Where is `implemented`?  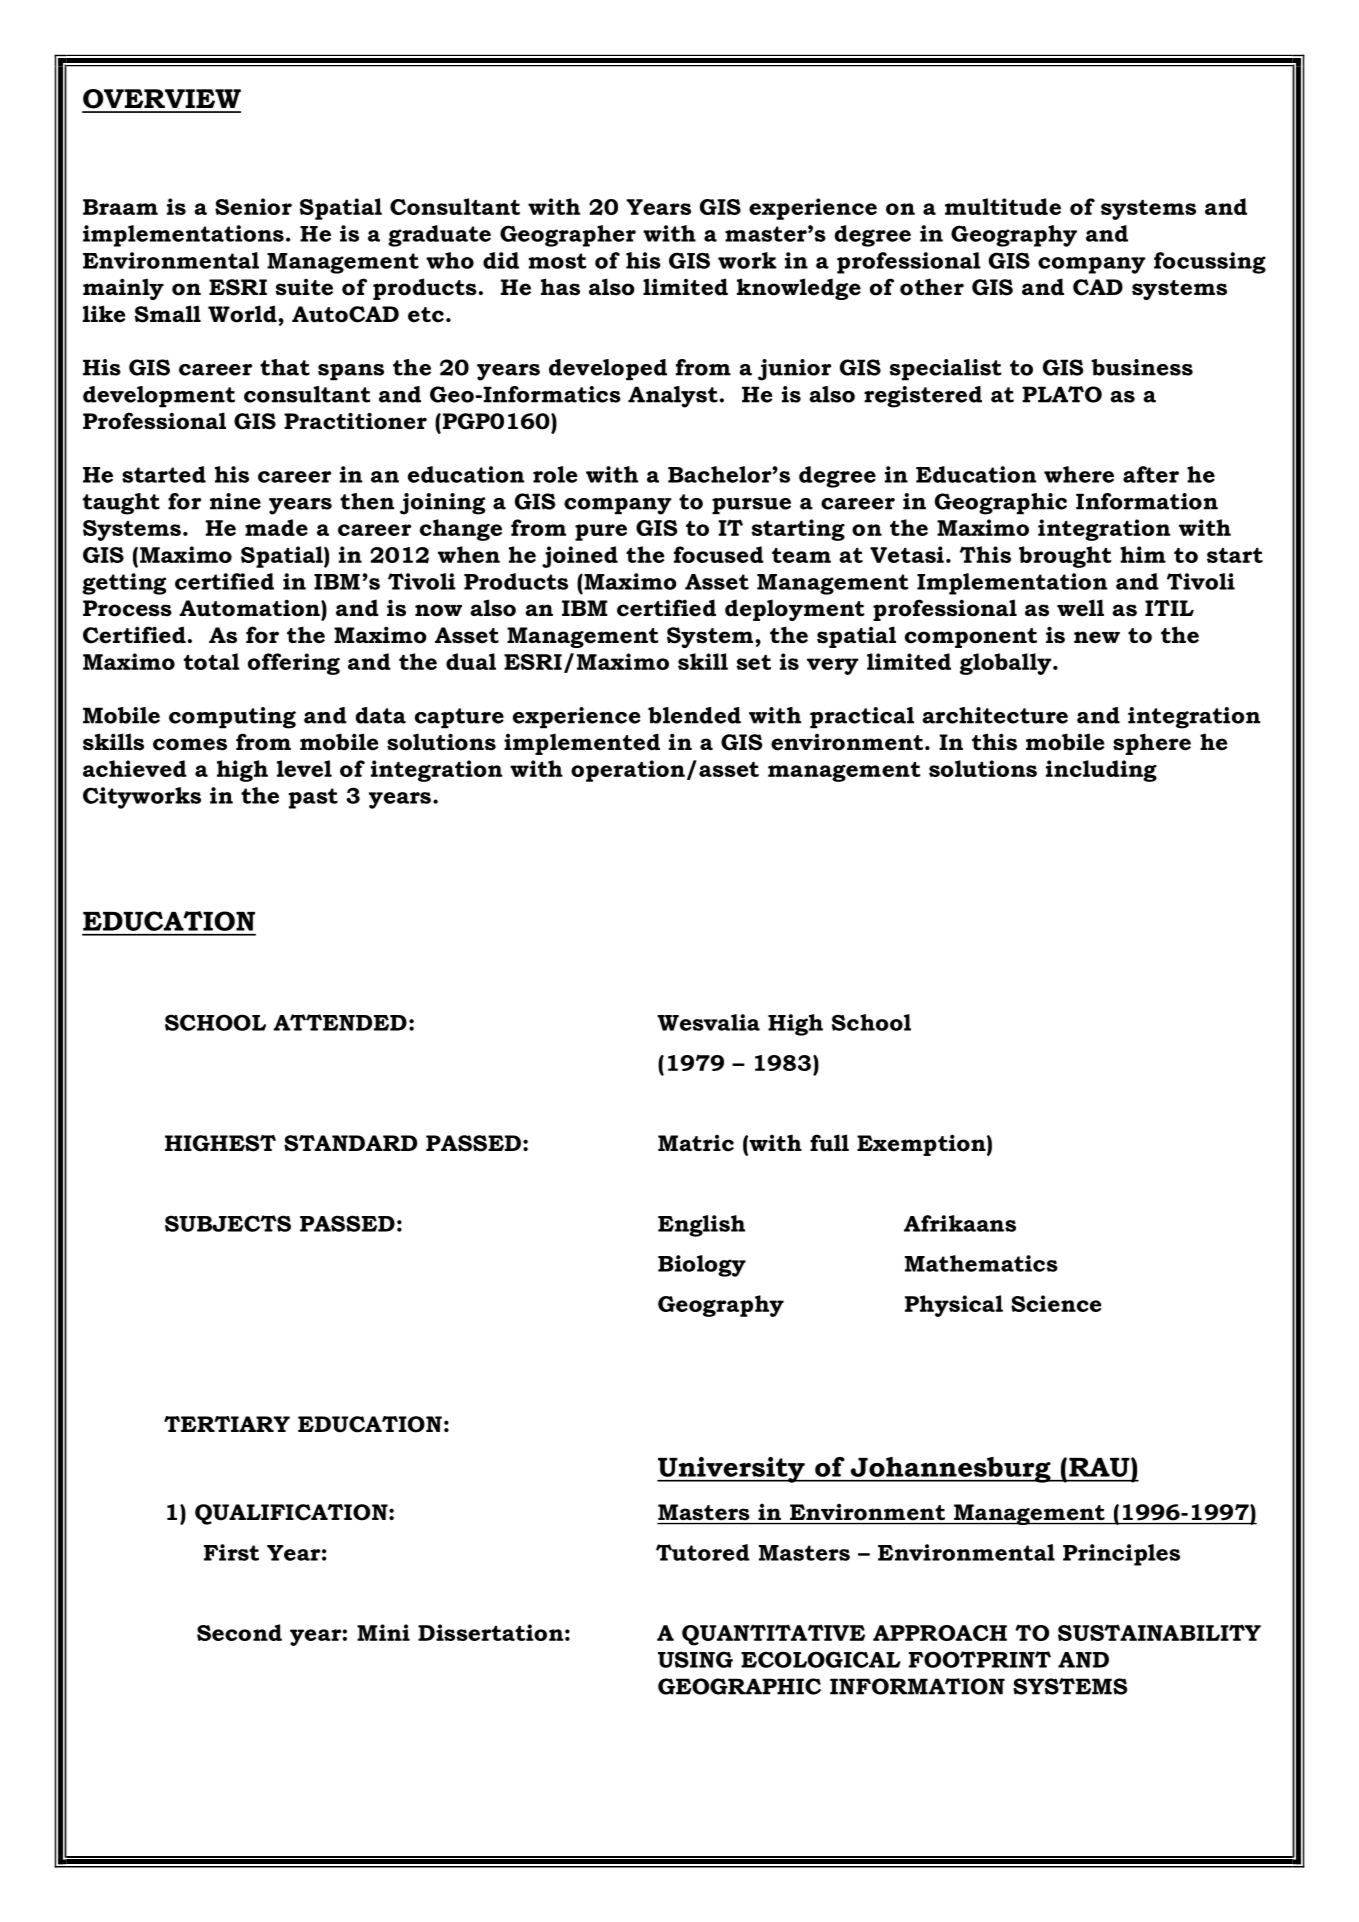
implemented is located at coordinates (582, 744).
